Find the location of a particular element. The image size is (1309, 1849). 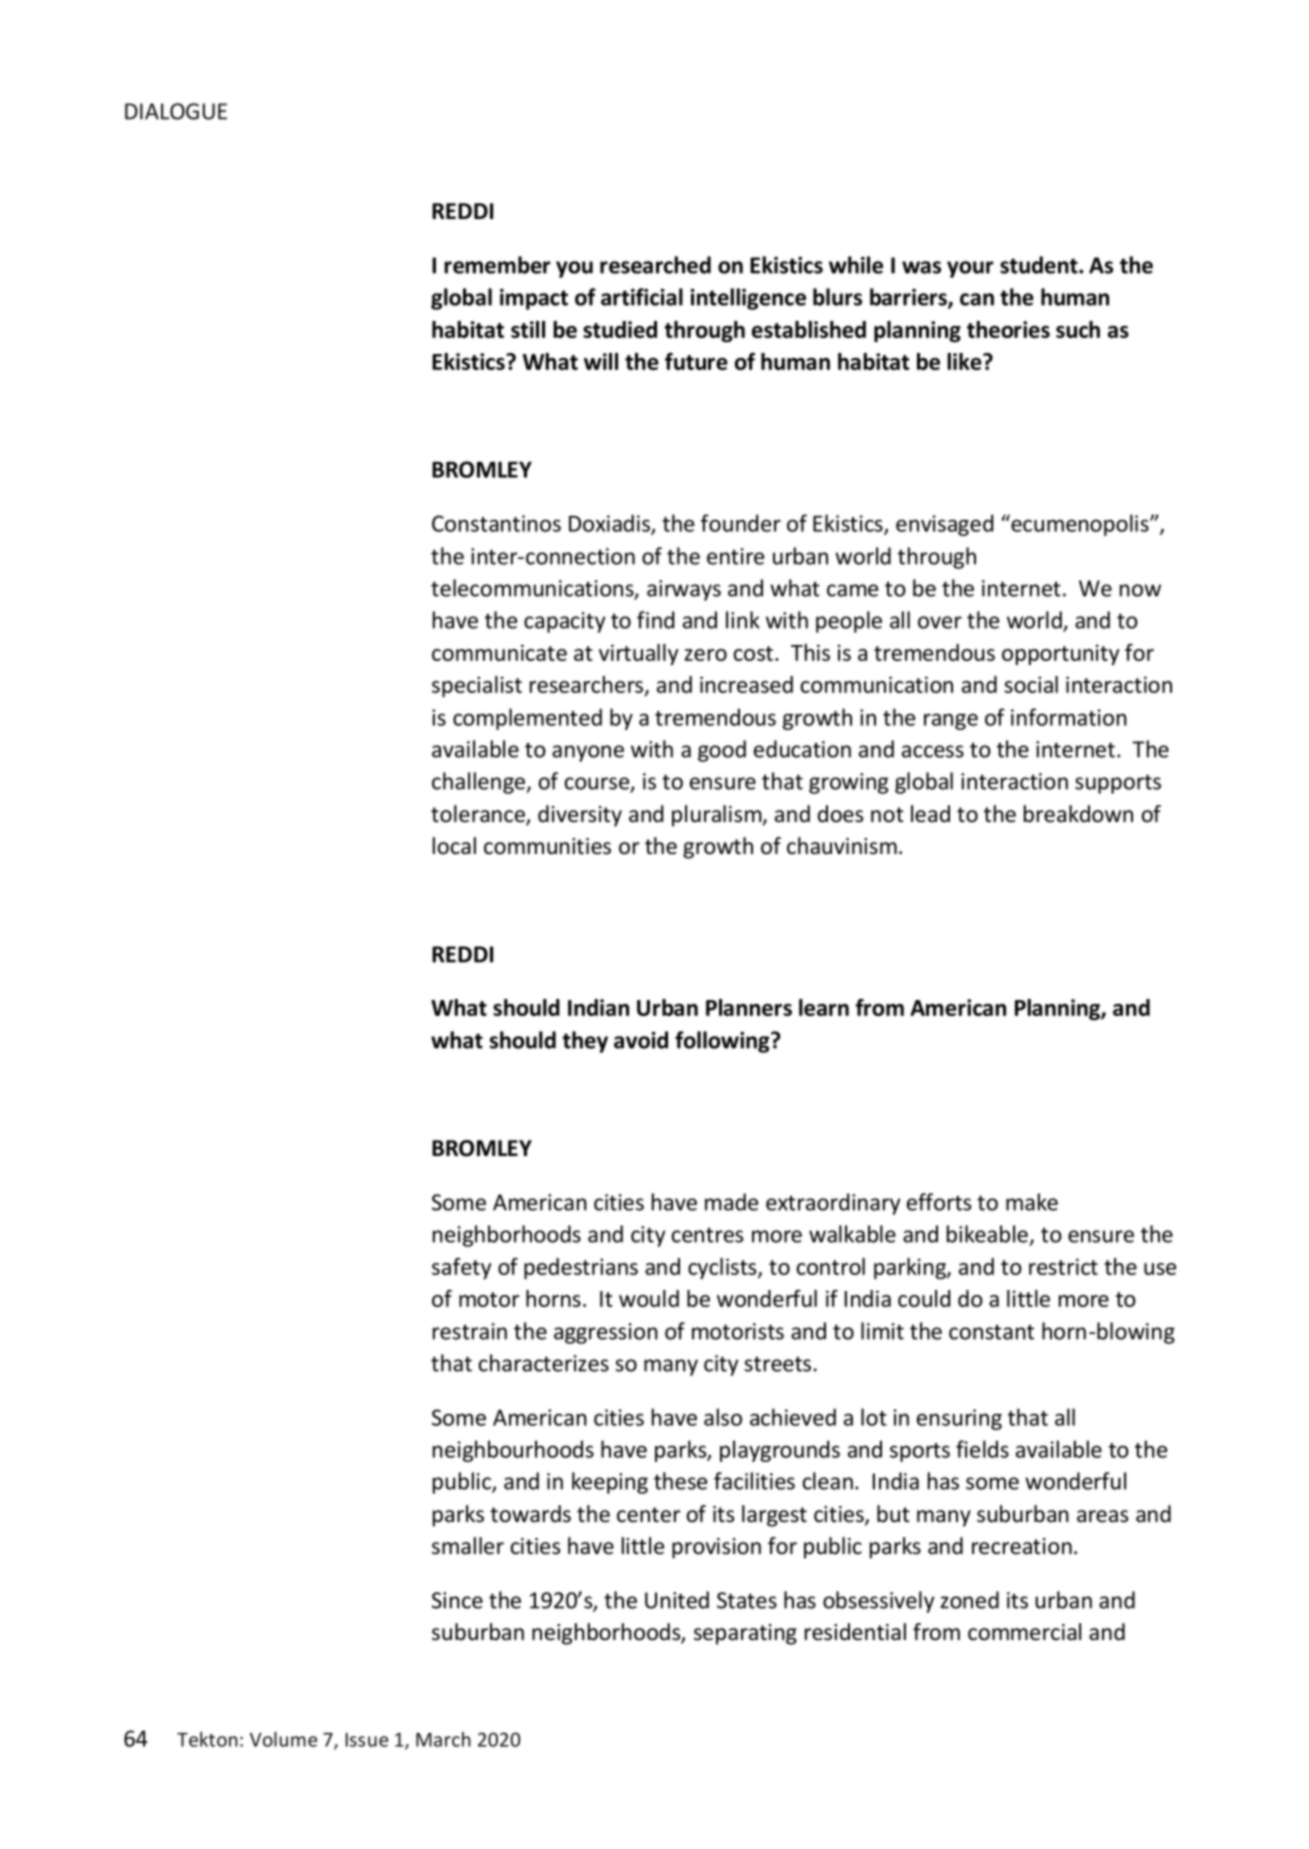

DIALOGUE is located at coordinates (176, 111).
